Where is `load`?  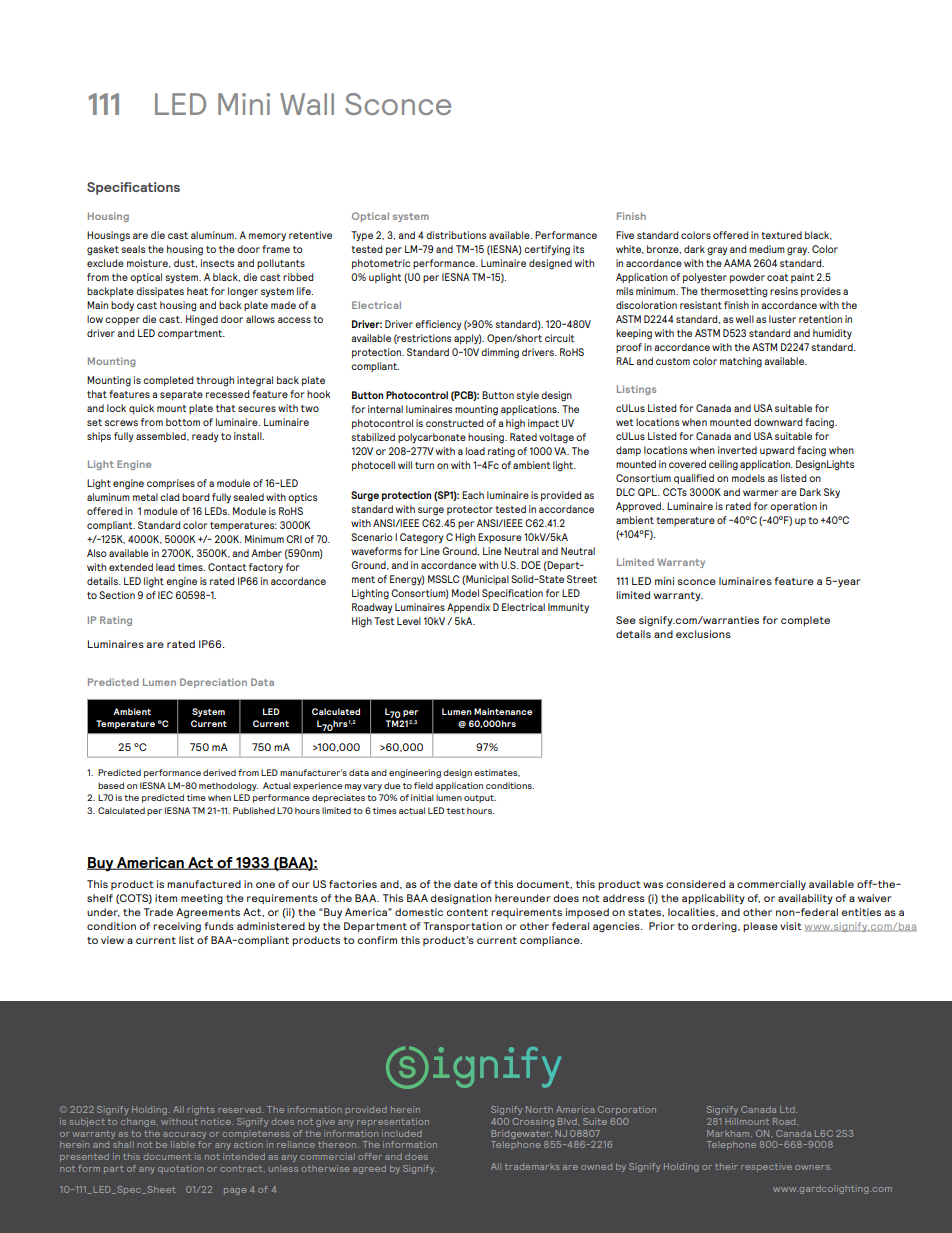 load is located at coordinates (475, 451).
